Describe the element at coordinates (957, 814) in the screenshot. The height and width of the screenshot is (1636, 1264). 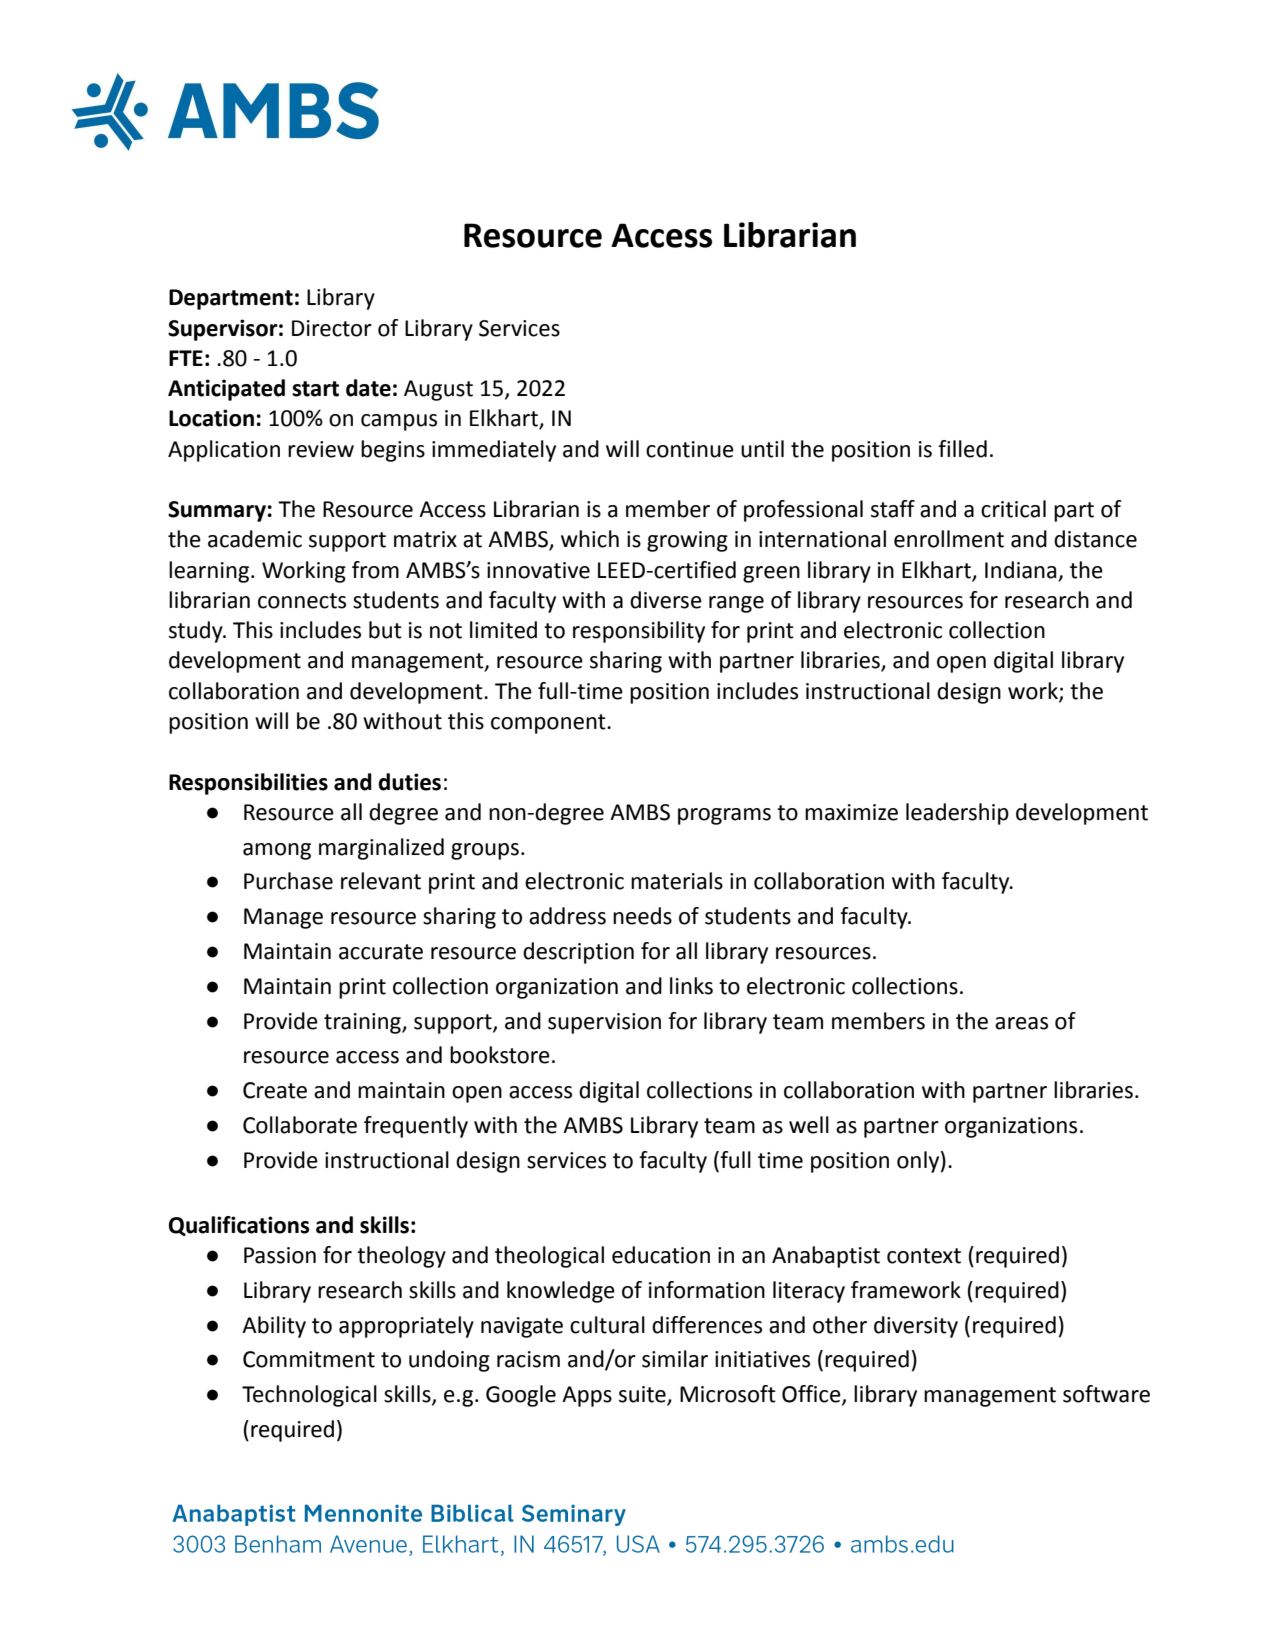
I see `leadership` at that location.
